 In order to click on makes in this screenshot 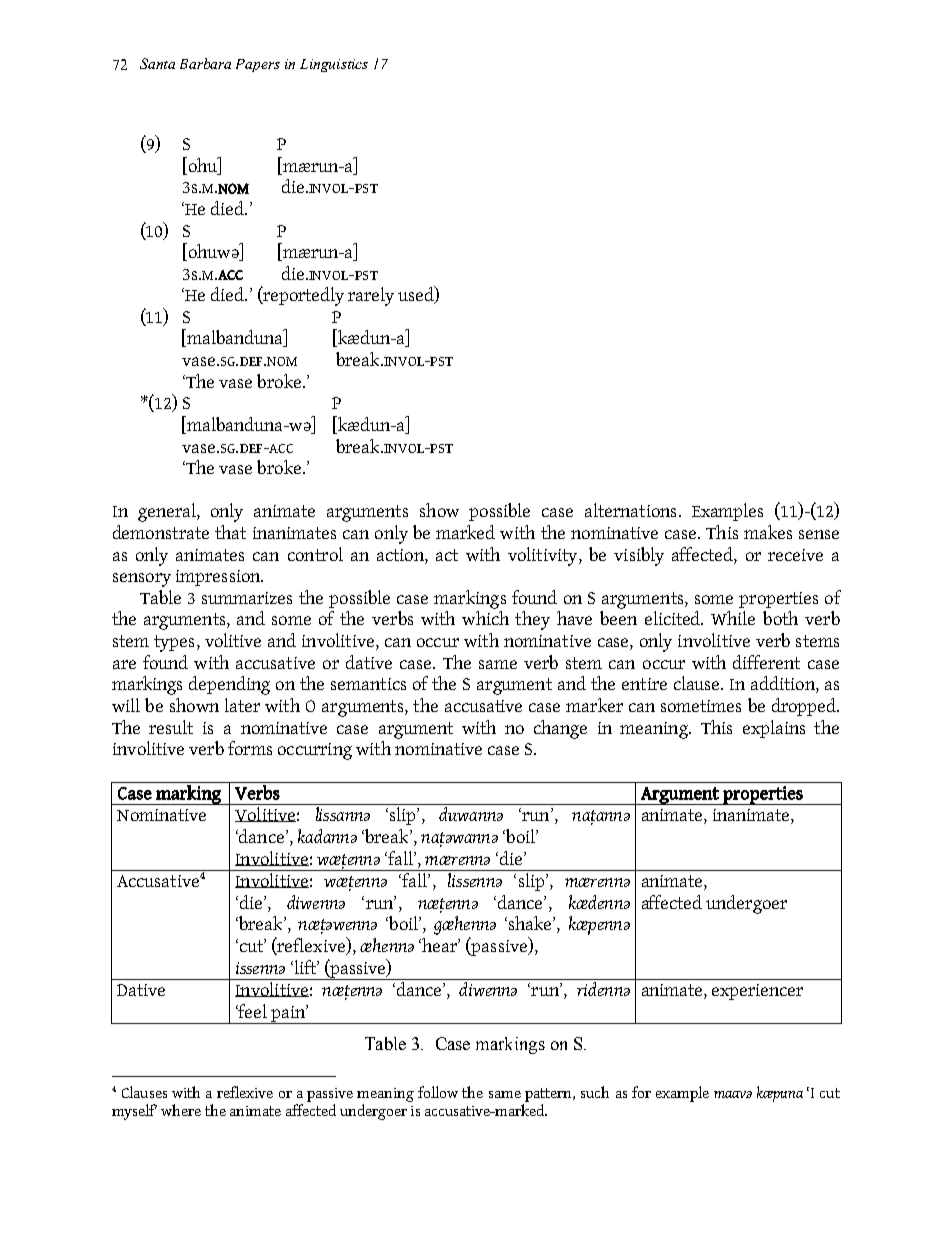, I will do `click(768, 532)`.
